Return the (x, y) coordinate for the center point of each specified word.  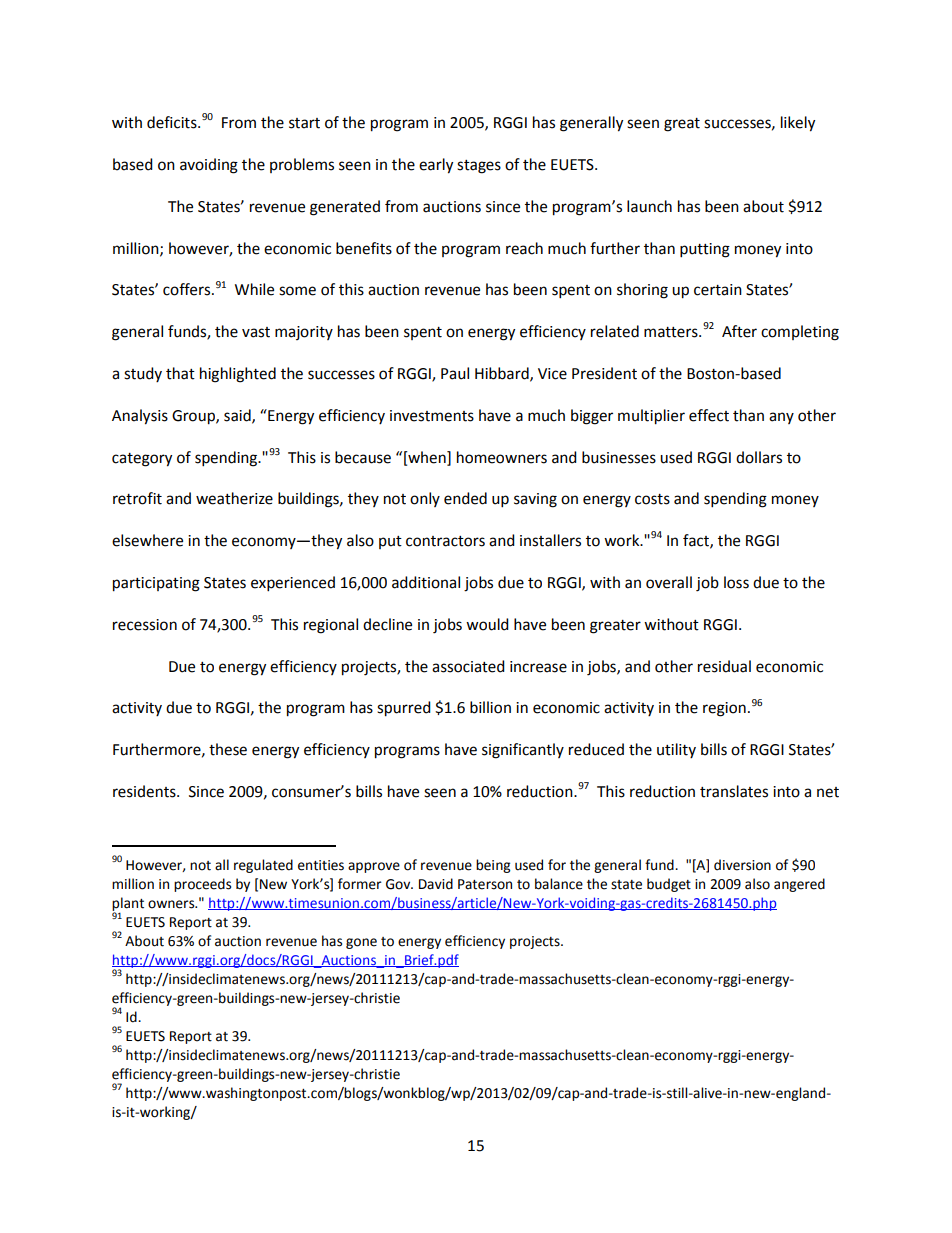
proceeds (202, 885)
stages (479, 167)
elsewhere (147, 540)
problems (302, 165)
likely (798, 124)
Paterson (485, 884)
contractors (445, 541)
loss (736, 582)
